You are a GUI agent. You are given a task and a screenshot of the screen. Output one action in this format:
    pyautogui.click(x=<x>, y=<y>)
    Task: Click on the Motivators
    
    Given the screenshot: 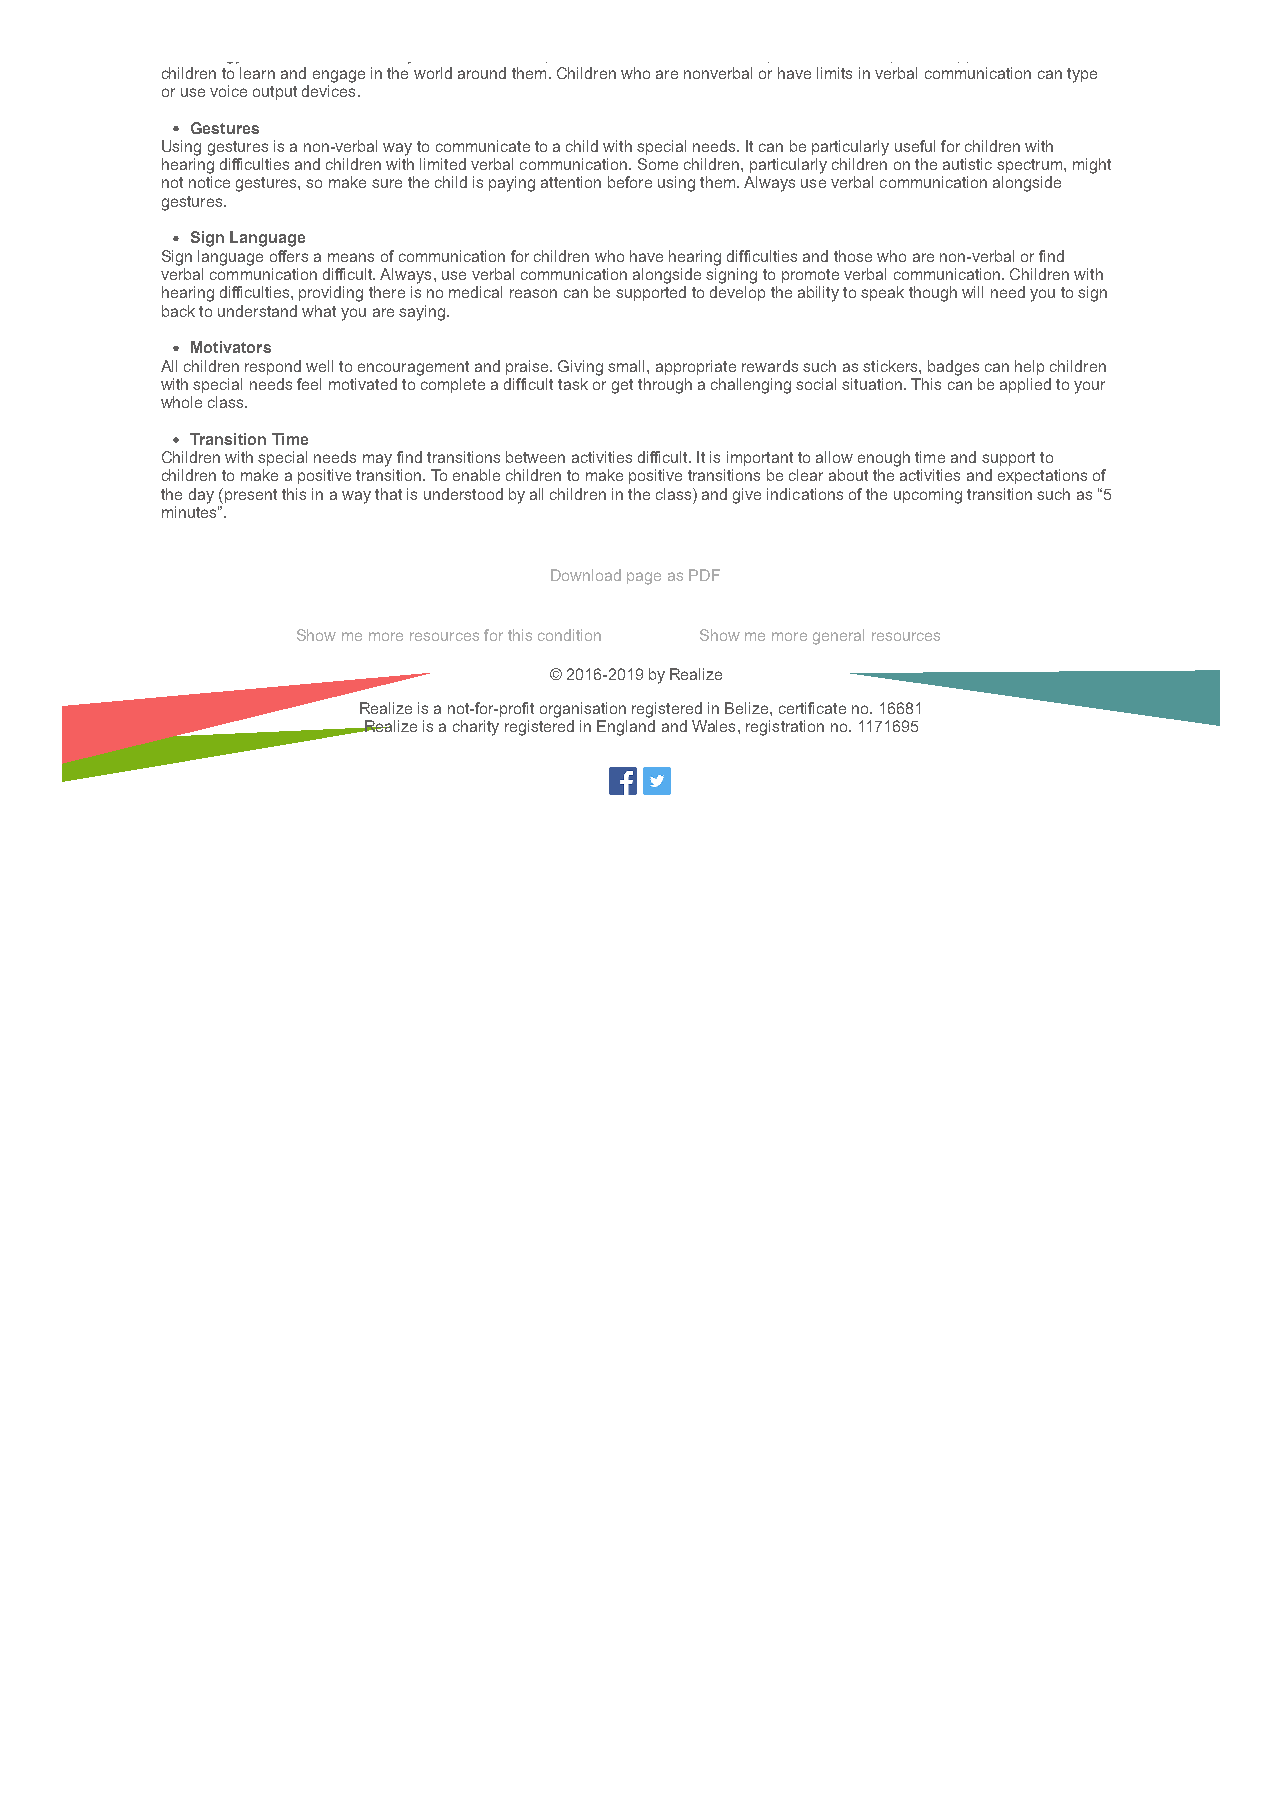 What is the action you would take?
    pyautogui.click(x=231, y=347)
